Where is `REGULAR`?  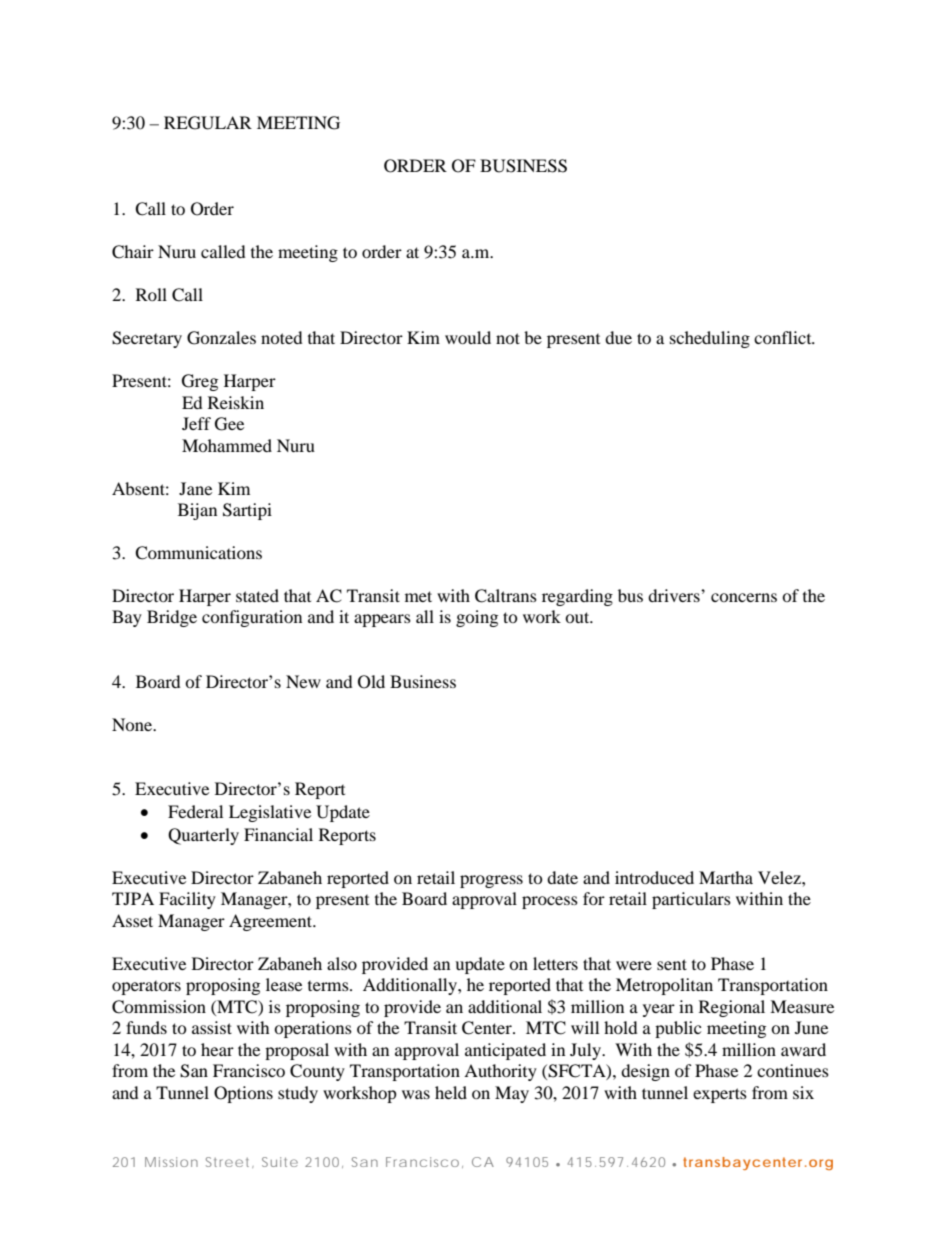 REGULAR is located at coordinates (208, 123).
